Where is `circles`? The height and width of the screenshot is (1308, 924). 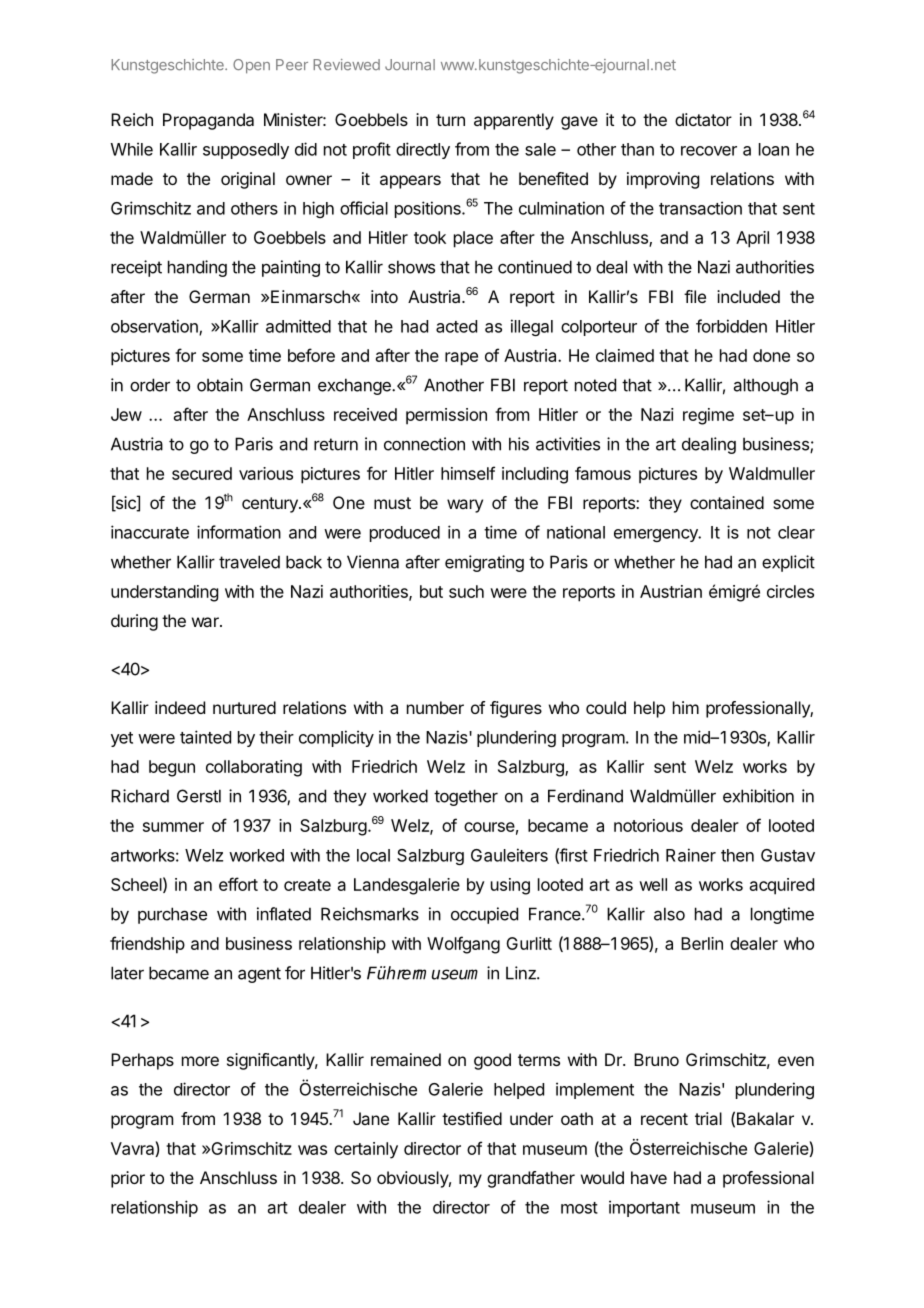 circles is located at coordinates (790, 591).
